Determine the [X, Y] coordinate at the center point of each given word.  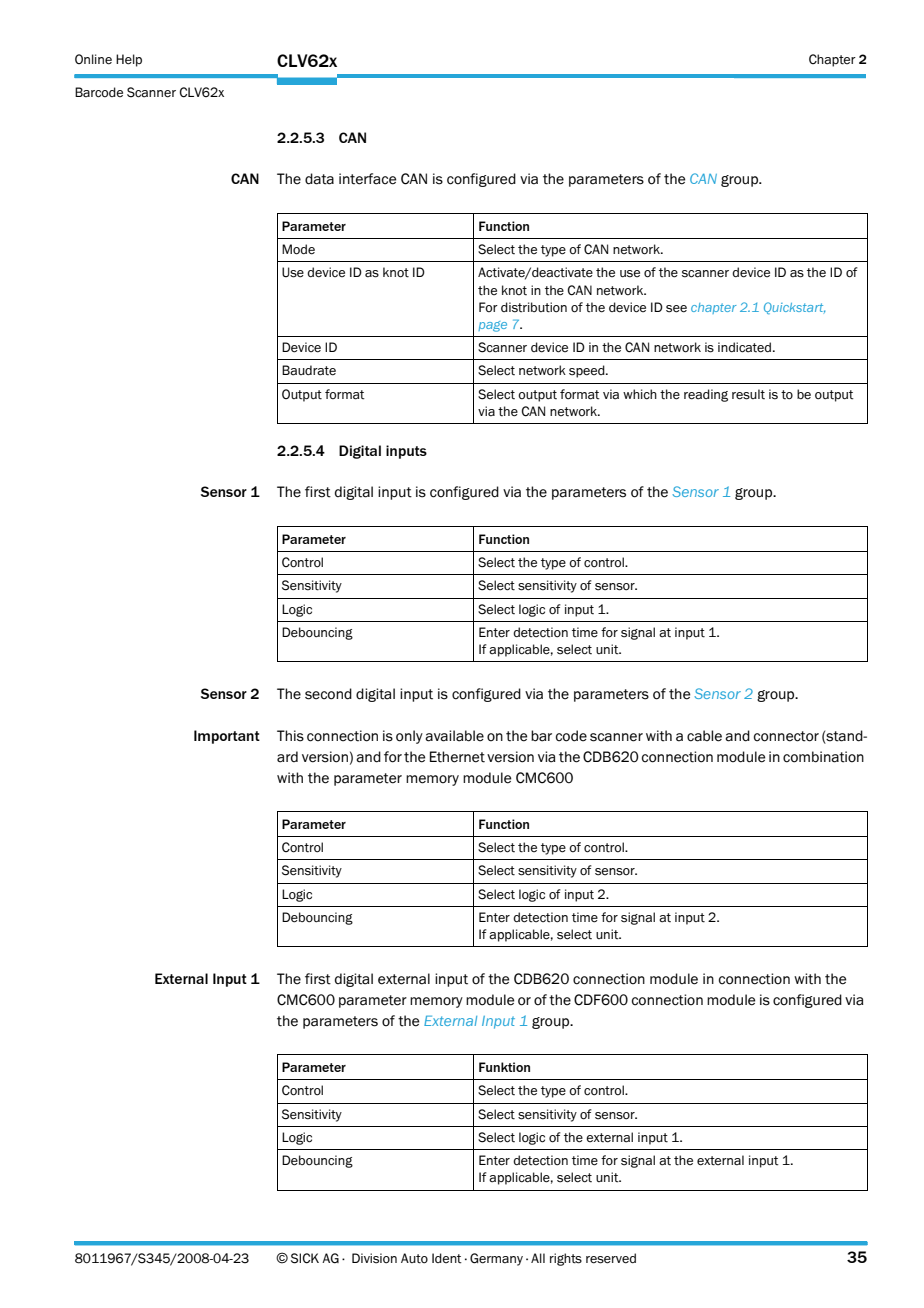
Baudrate [309, 370]
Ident [447, 1258]
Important [227, 737]
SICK [305, 1258]
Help [129, 60]
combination [823, 757]
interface [367, 179]
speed [588, 371]
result [748, 394]
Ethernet [457, 757]
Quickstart [794, 308]
